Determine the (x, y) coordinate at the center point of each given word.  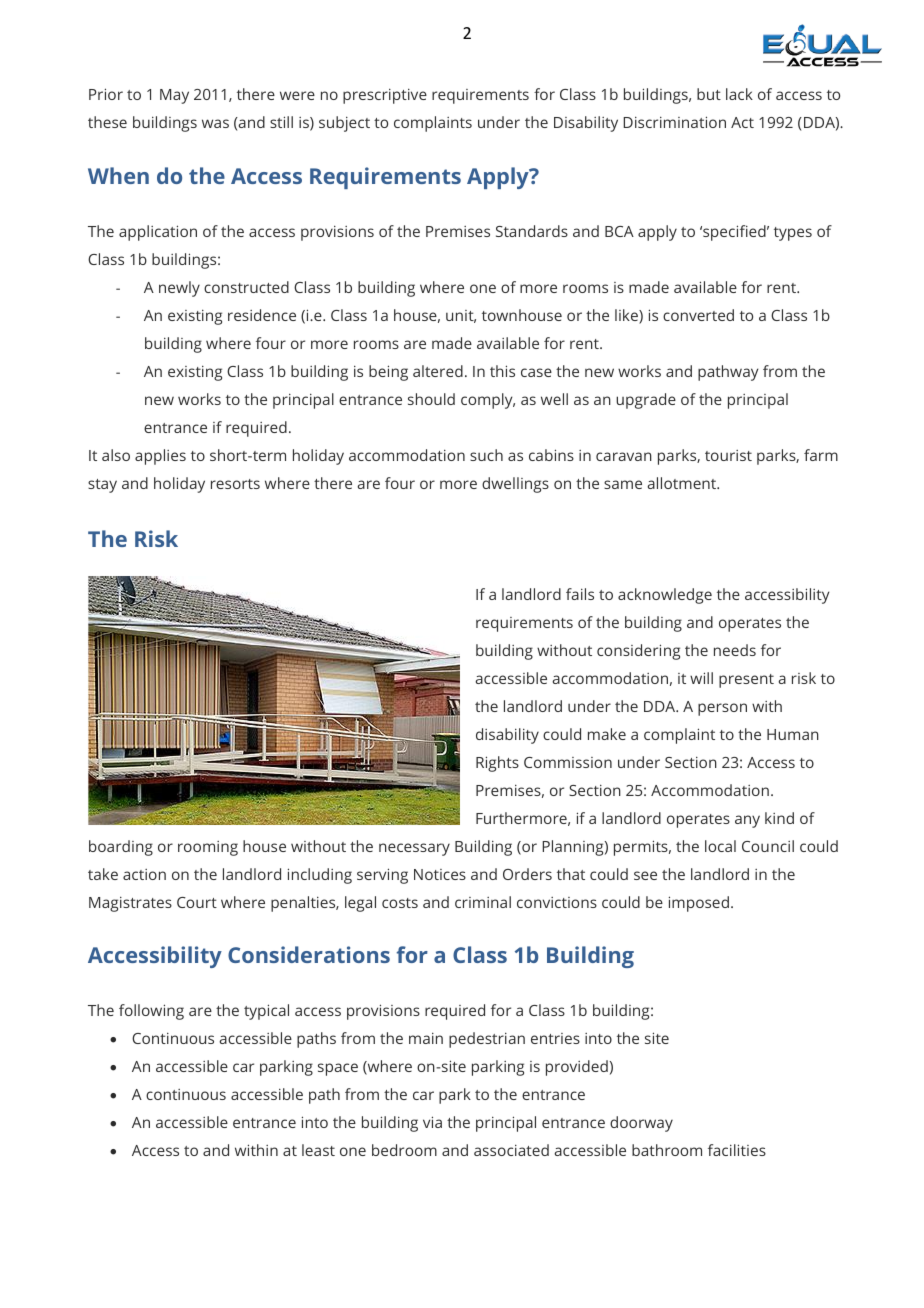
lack (739, 94)
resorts (235, 484)
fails (580, 594)
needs (735, 650)
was (215, 123)
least (318, 1150)
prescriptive (385, 96)
